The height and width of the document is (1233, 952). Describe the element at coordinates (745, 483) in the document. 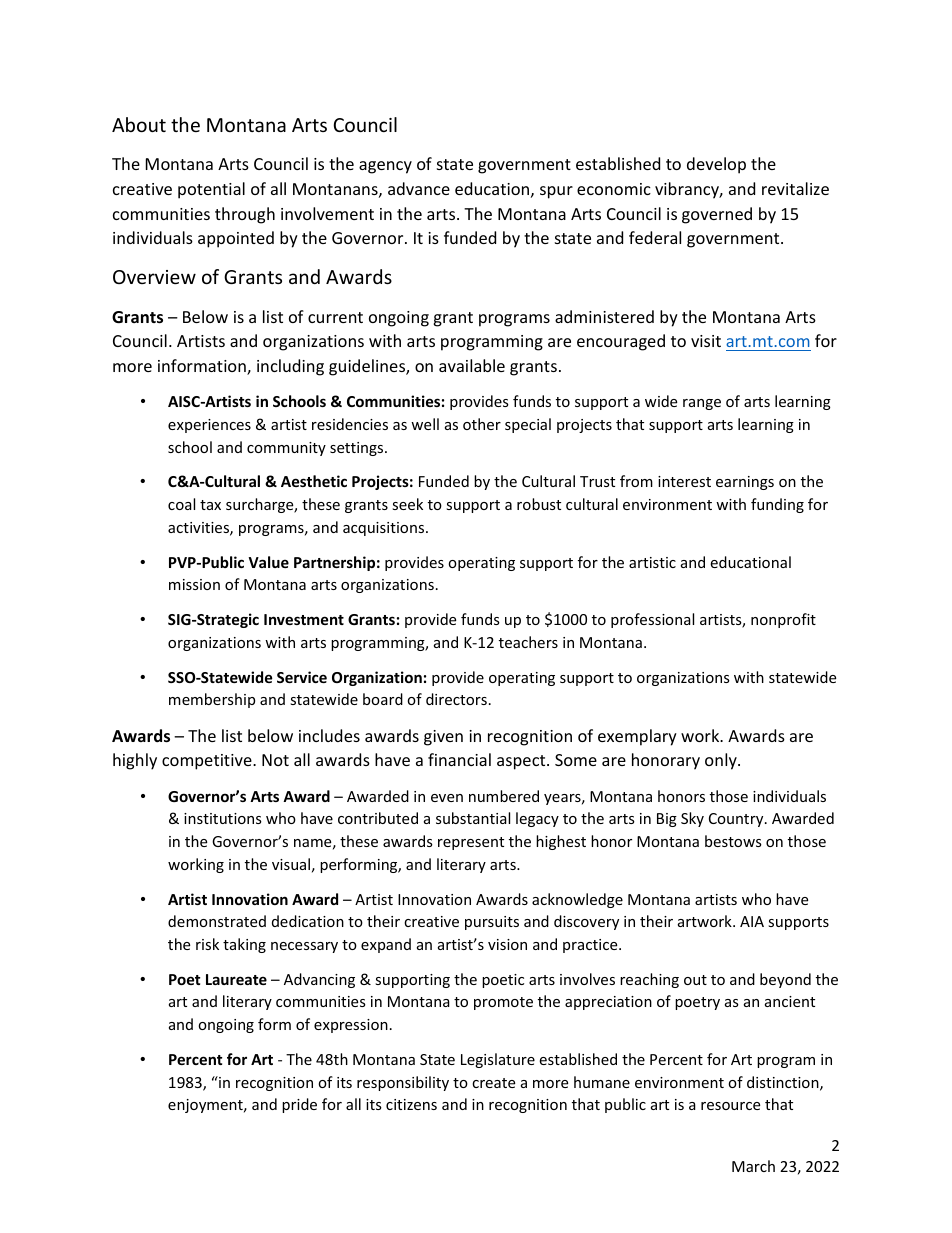

I see `earnings` at that location.
